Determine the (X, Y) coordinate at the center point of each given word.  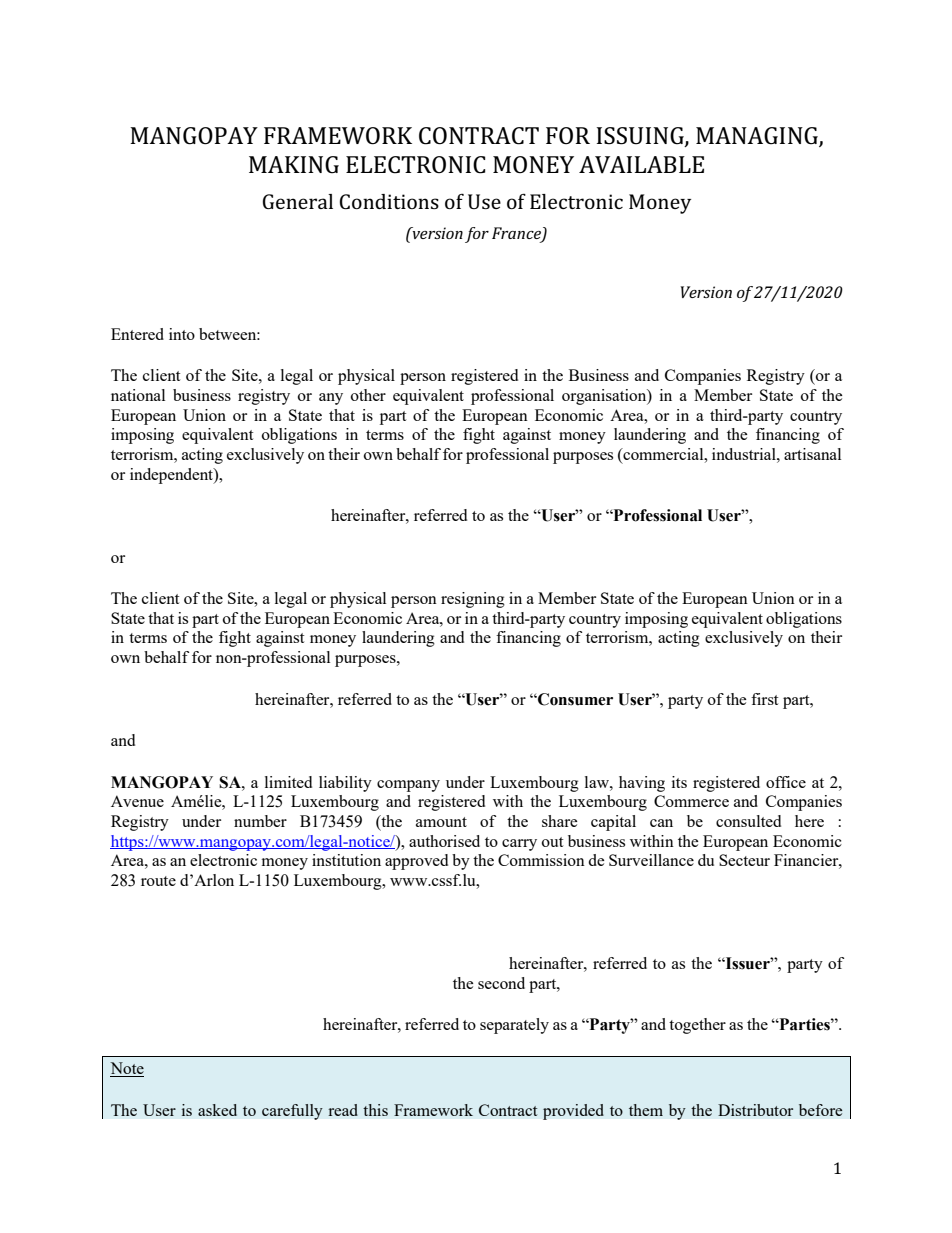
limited (288, 782)
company (408, 786)
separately (514, 1026)
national (138, 395)
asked (217, 1110)
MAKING (294, 165)
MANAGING (758, 136)
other (368, 395)
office (786, 782)
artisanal (812, 454)
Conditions (389, 201)
